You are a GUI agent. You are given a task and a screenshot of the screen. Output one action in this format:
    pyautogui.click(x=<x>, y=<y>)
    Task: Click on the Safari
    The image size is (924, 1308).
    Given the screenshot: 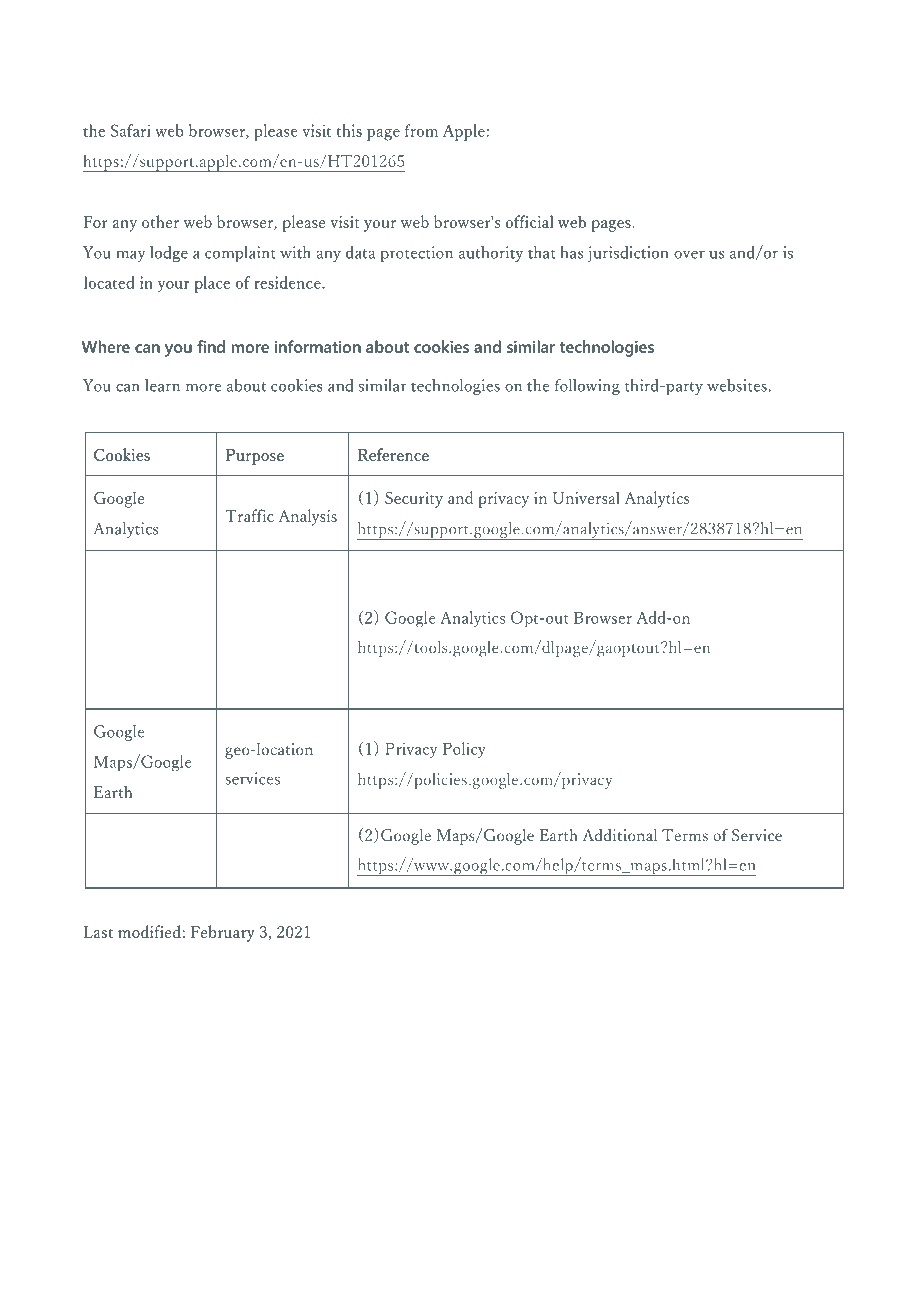 What is the action you would take?
    pyautogui.click(x=131, y=130)
